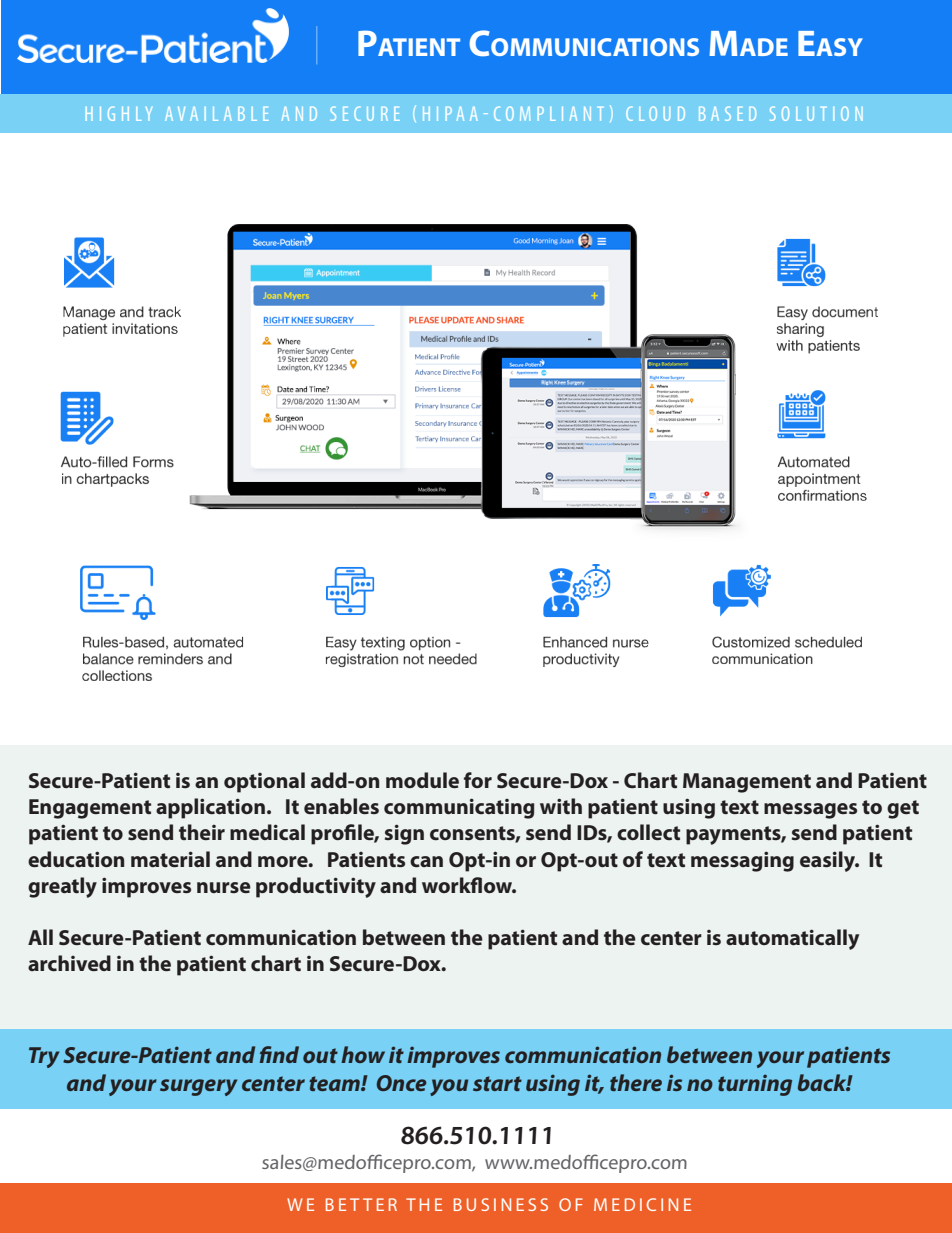  Describe the element at coordinates (478, 780) in the screenshot. I see `for` at that location.
